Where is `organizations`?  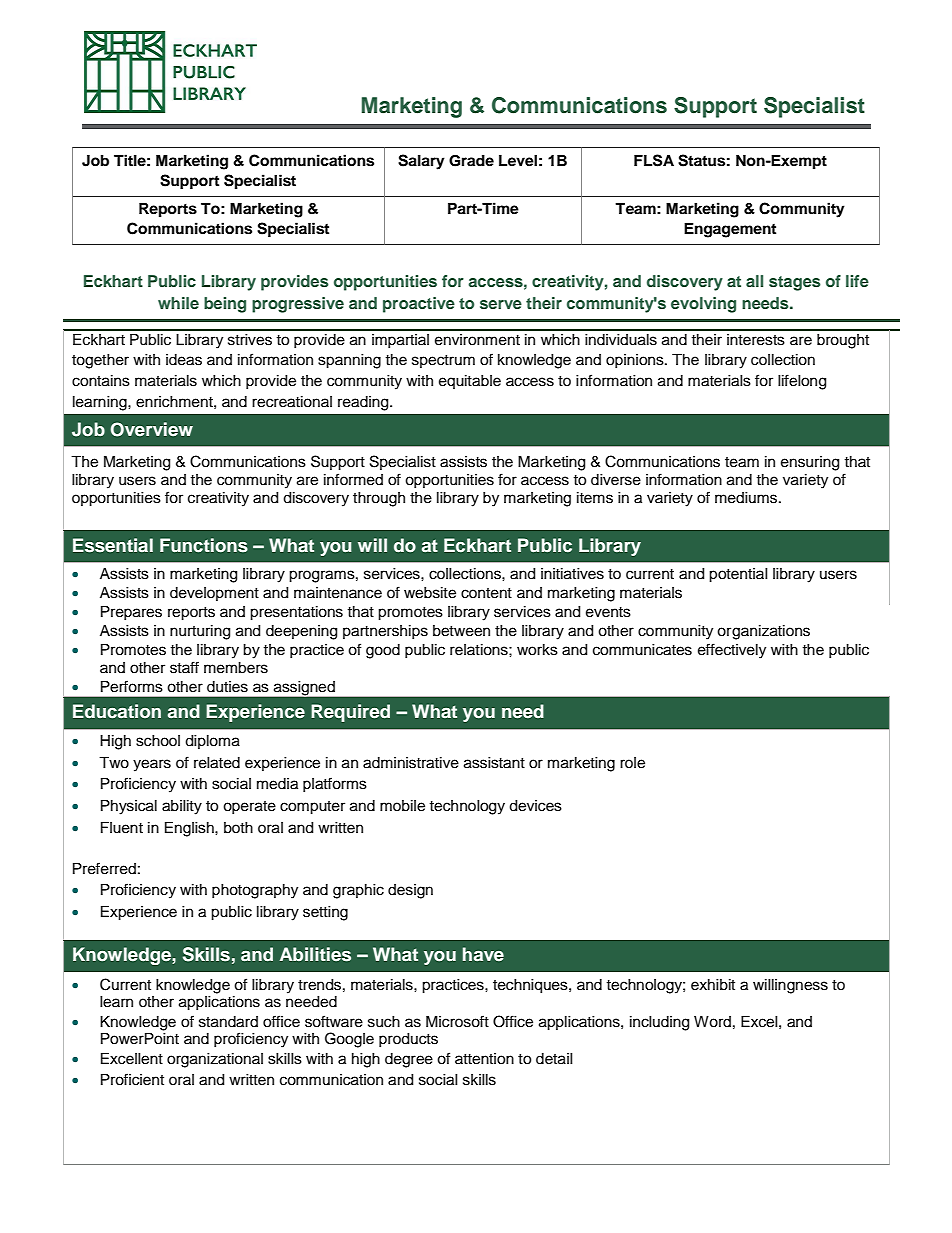 organizations is located at coordinates (763, 632).
